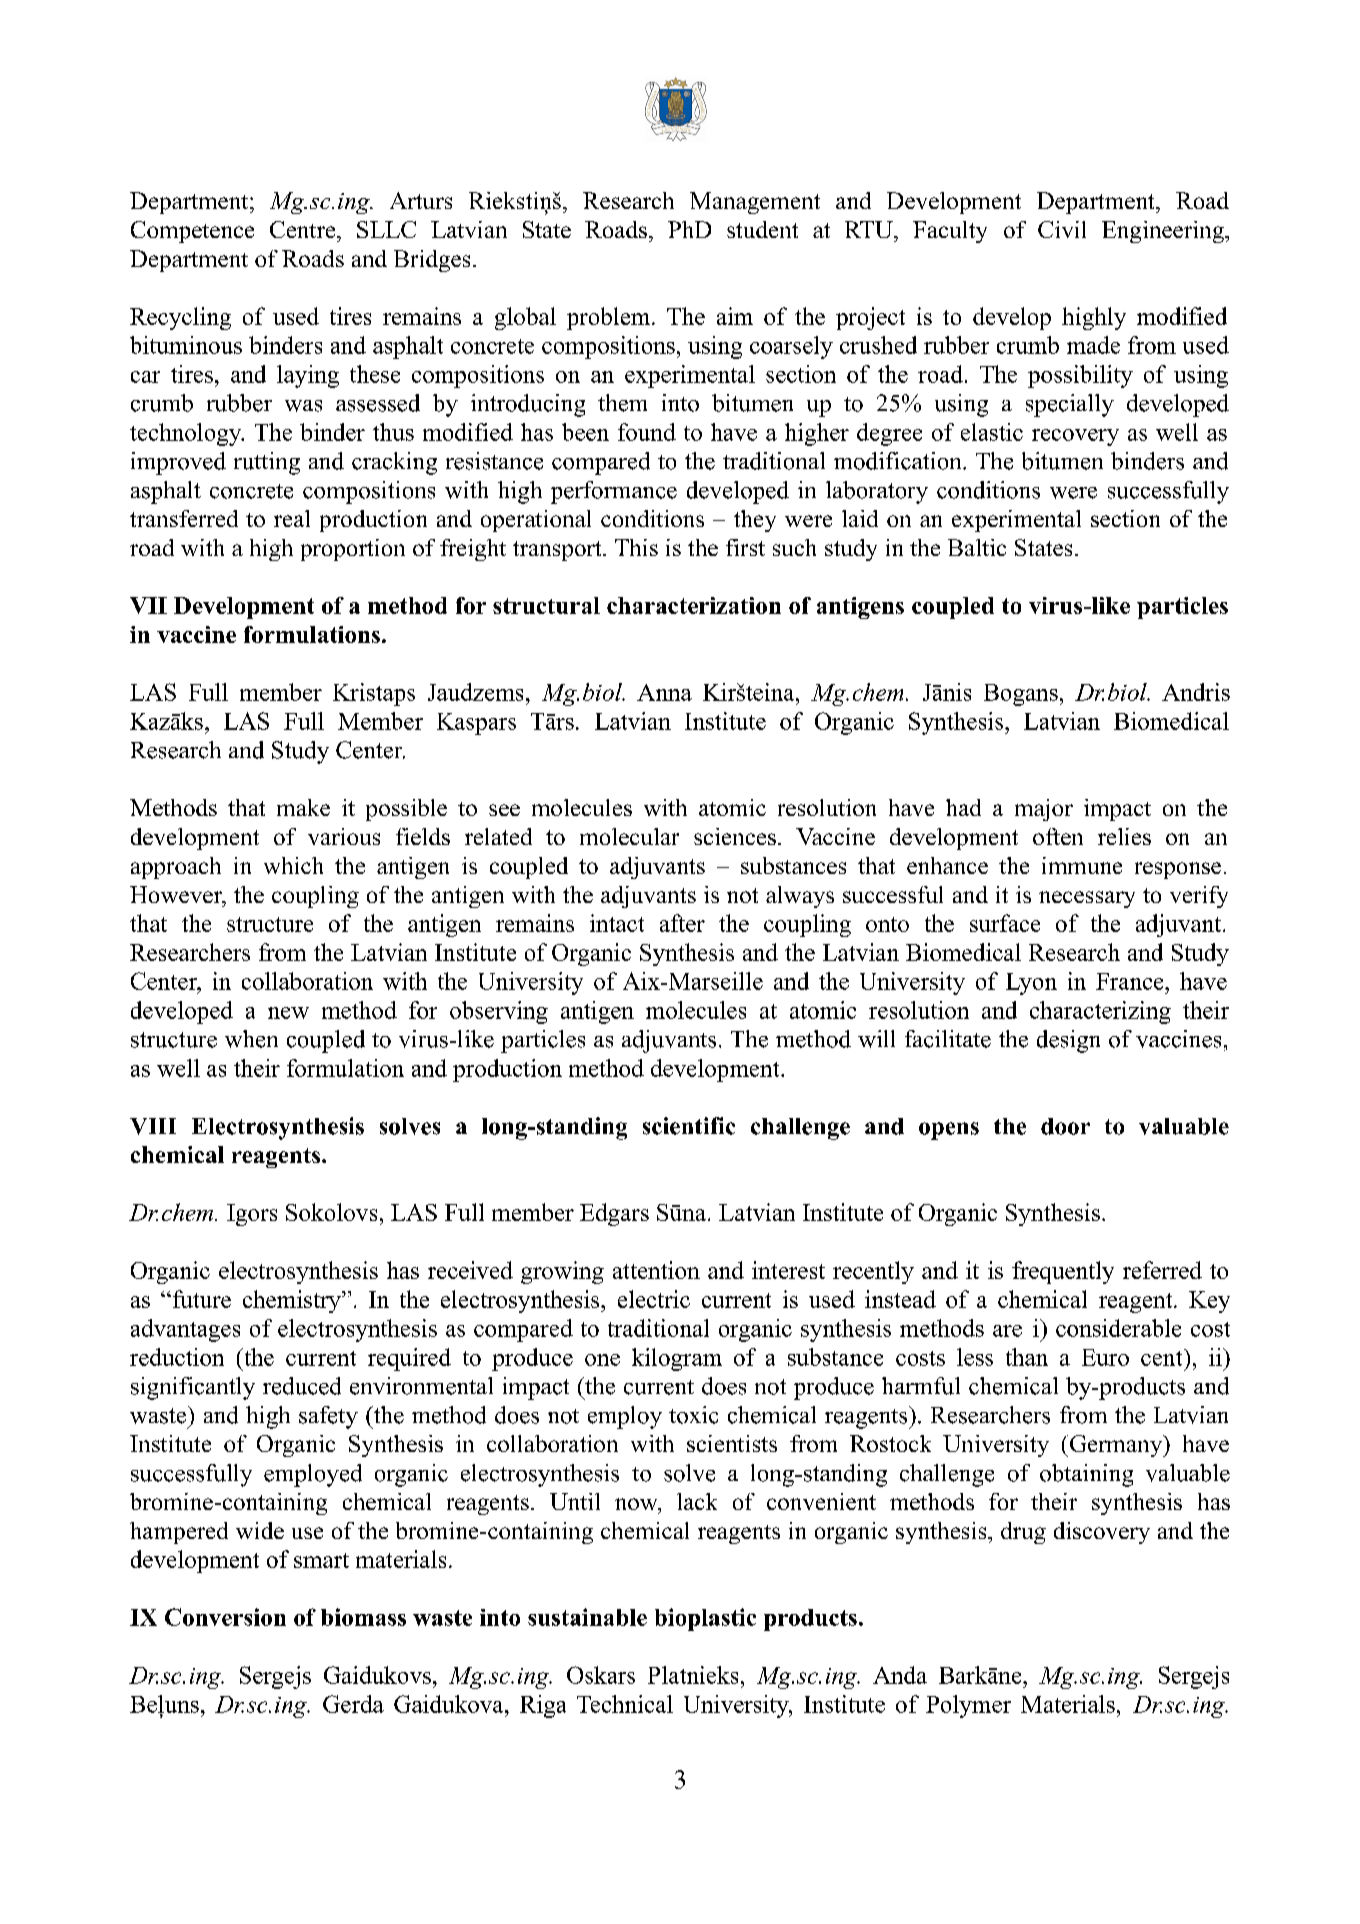 The height and width of the document is (1924, 1360). I want to click on Conversion, so click(225, 1617).
